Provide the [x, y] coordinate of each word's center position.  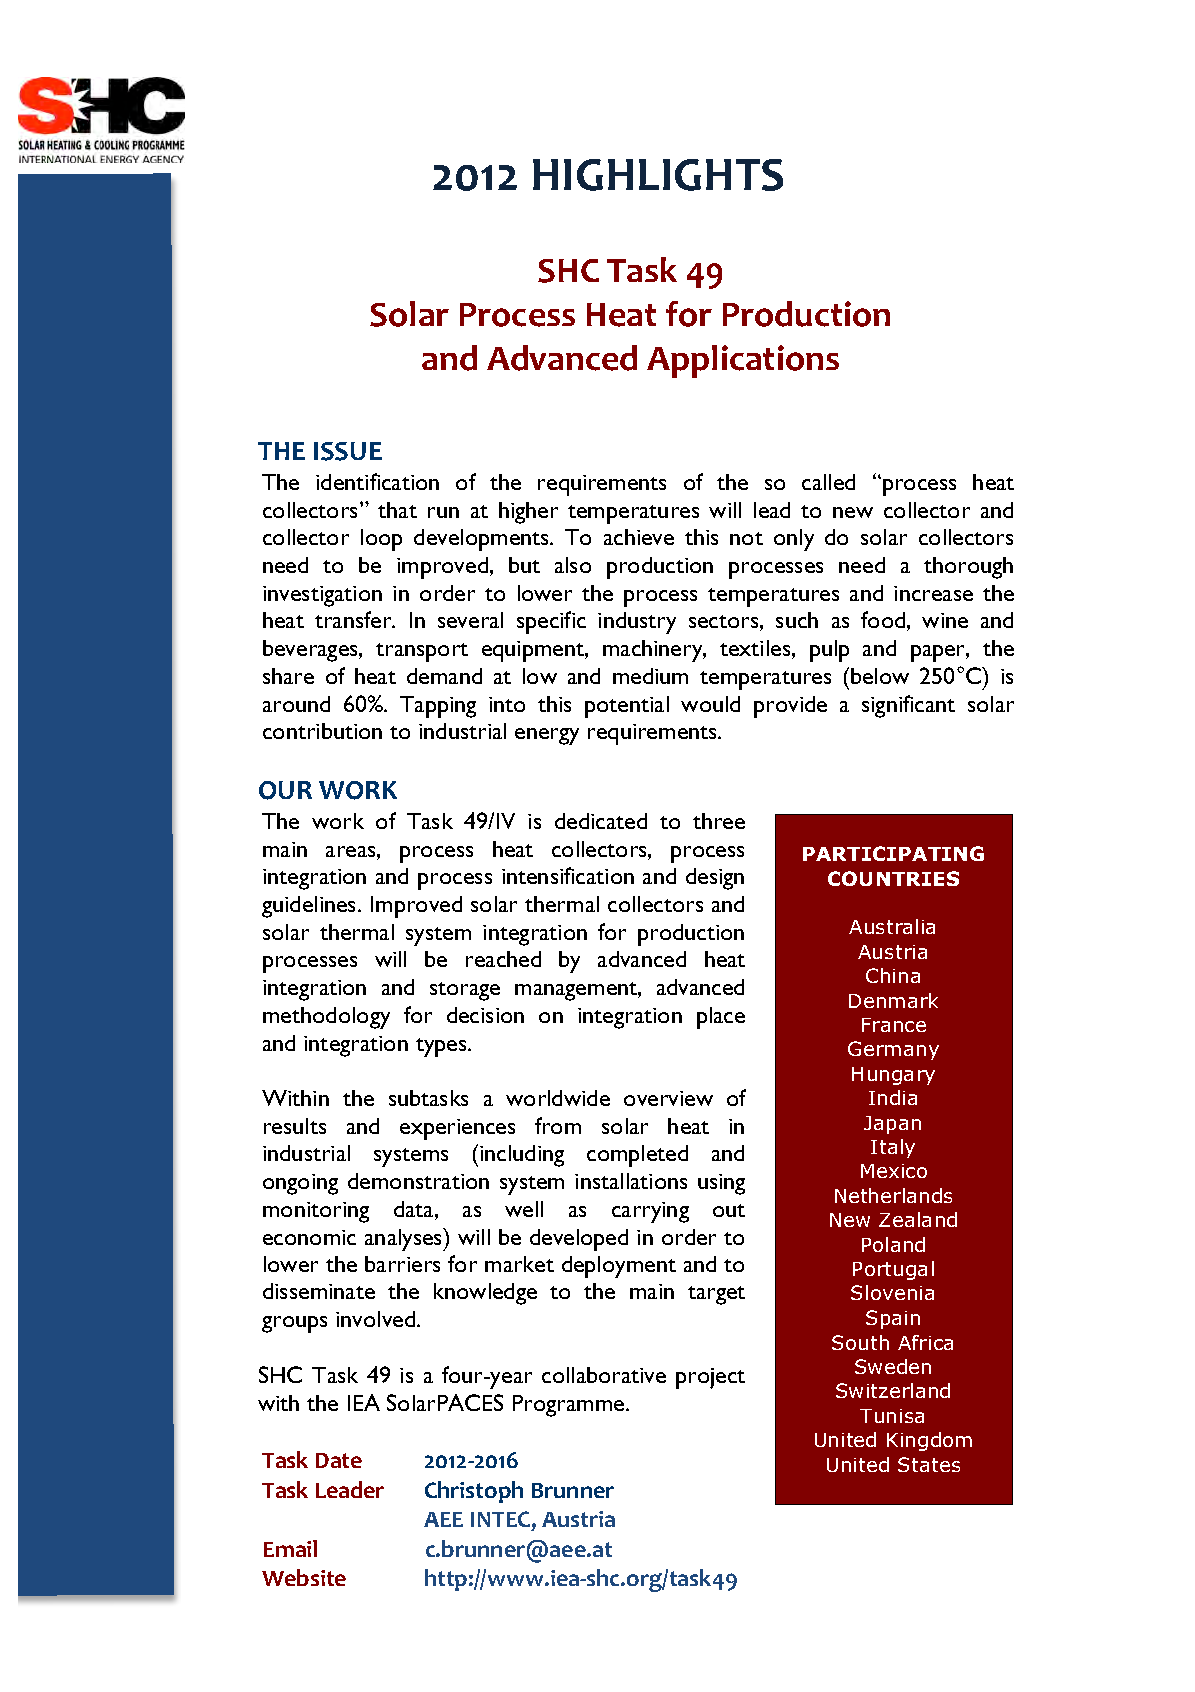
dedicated [601, 821]
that [397, 510]
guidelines [310, 907]
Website [304, 1577]
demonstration [418, 1181]
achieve [639, 537]
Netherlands [893, 1195]
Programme [570, 1406]
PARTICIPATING [893, 853]
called [828, 482]
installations [631, 1181]
